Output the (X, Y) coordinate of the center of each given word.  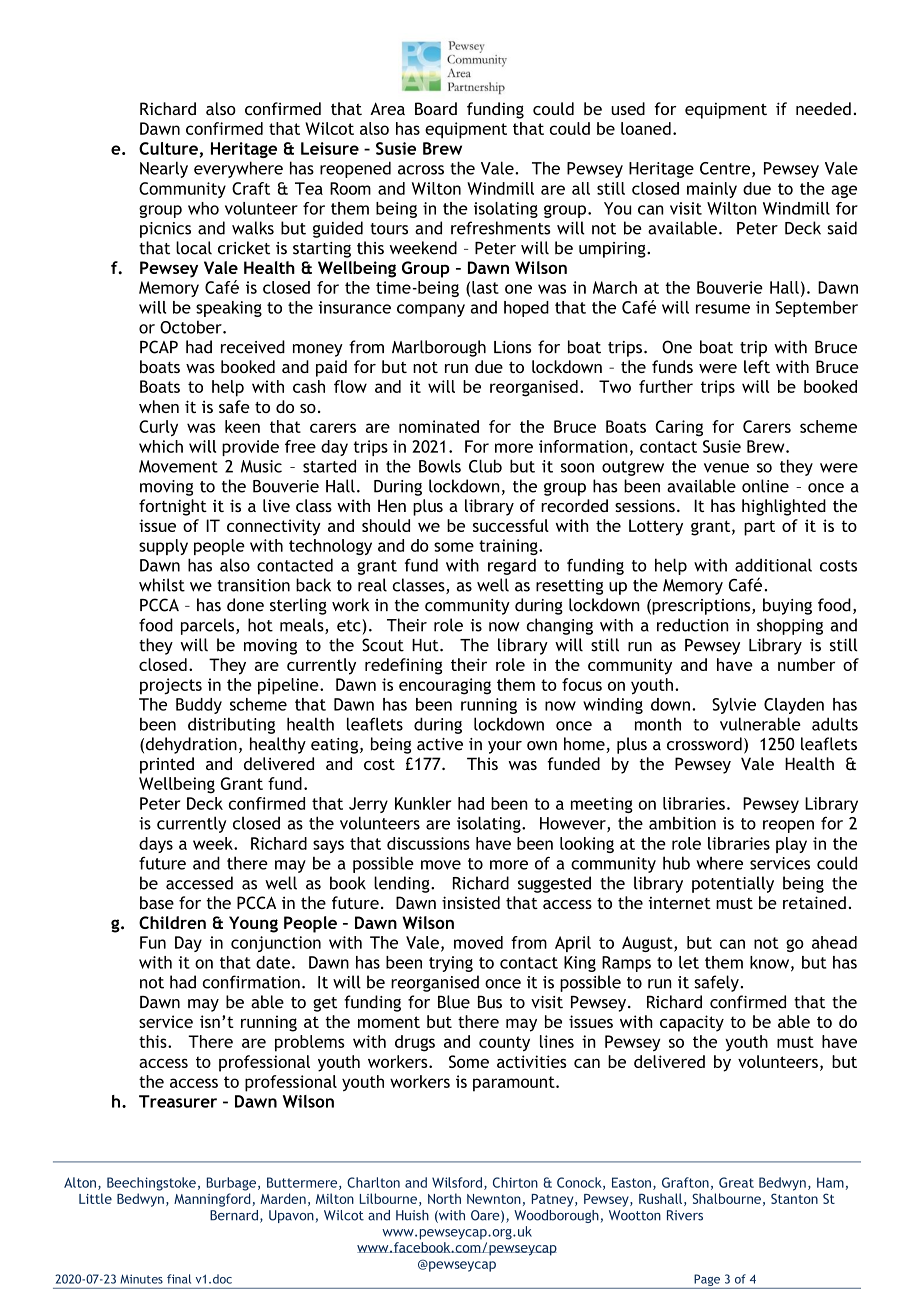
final (179, 1279)
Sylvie (734, 706)
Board (436, 108)
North (444, 1198)
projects (171, 686)
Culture (168, 148)
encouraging (445, 686)
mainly (712, 190)
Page (707, 1281)
